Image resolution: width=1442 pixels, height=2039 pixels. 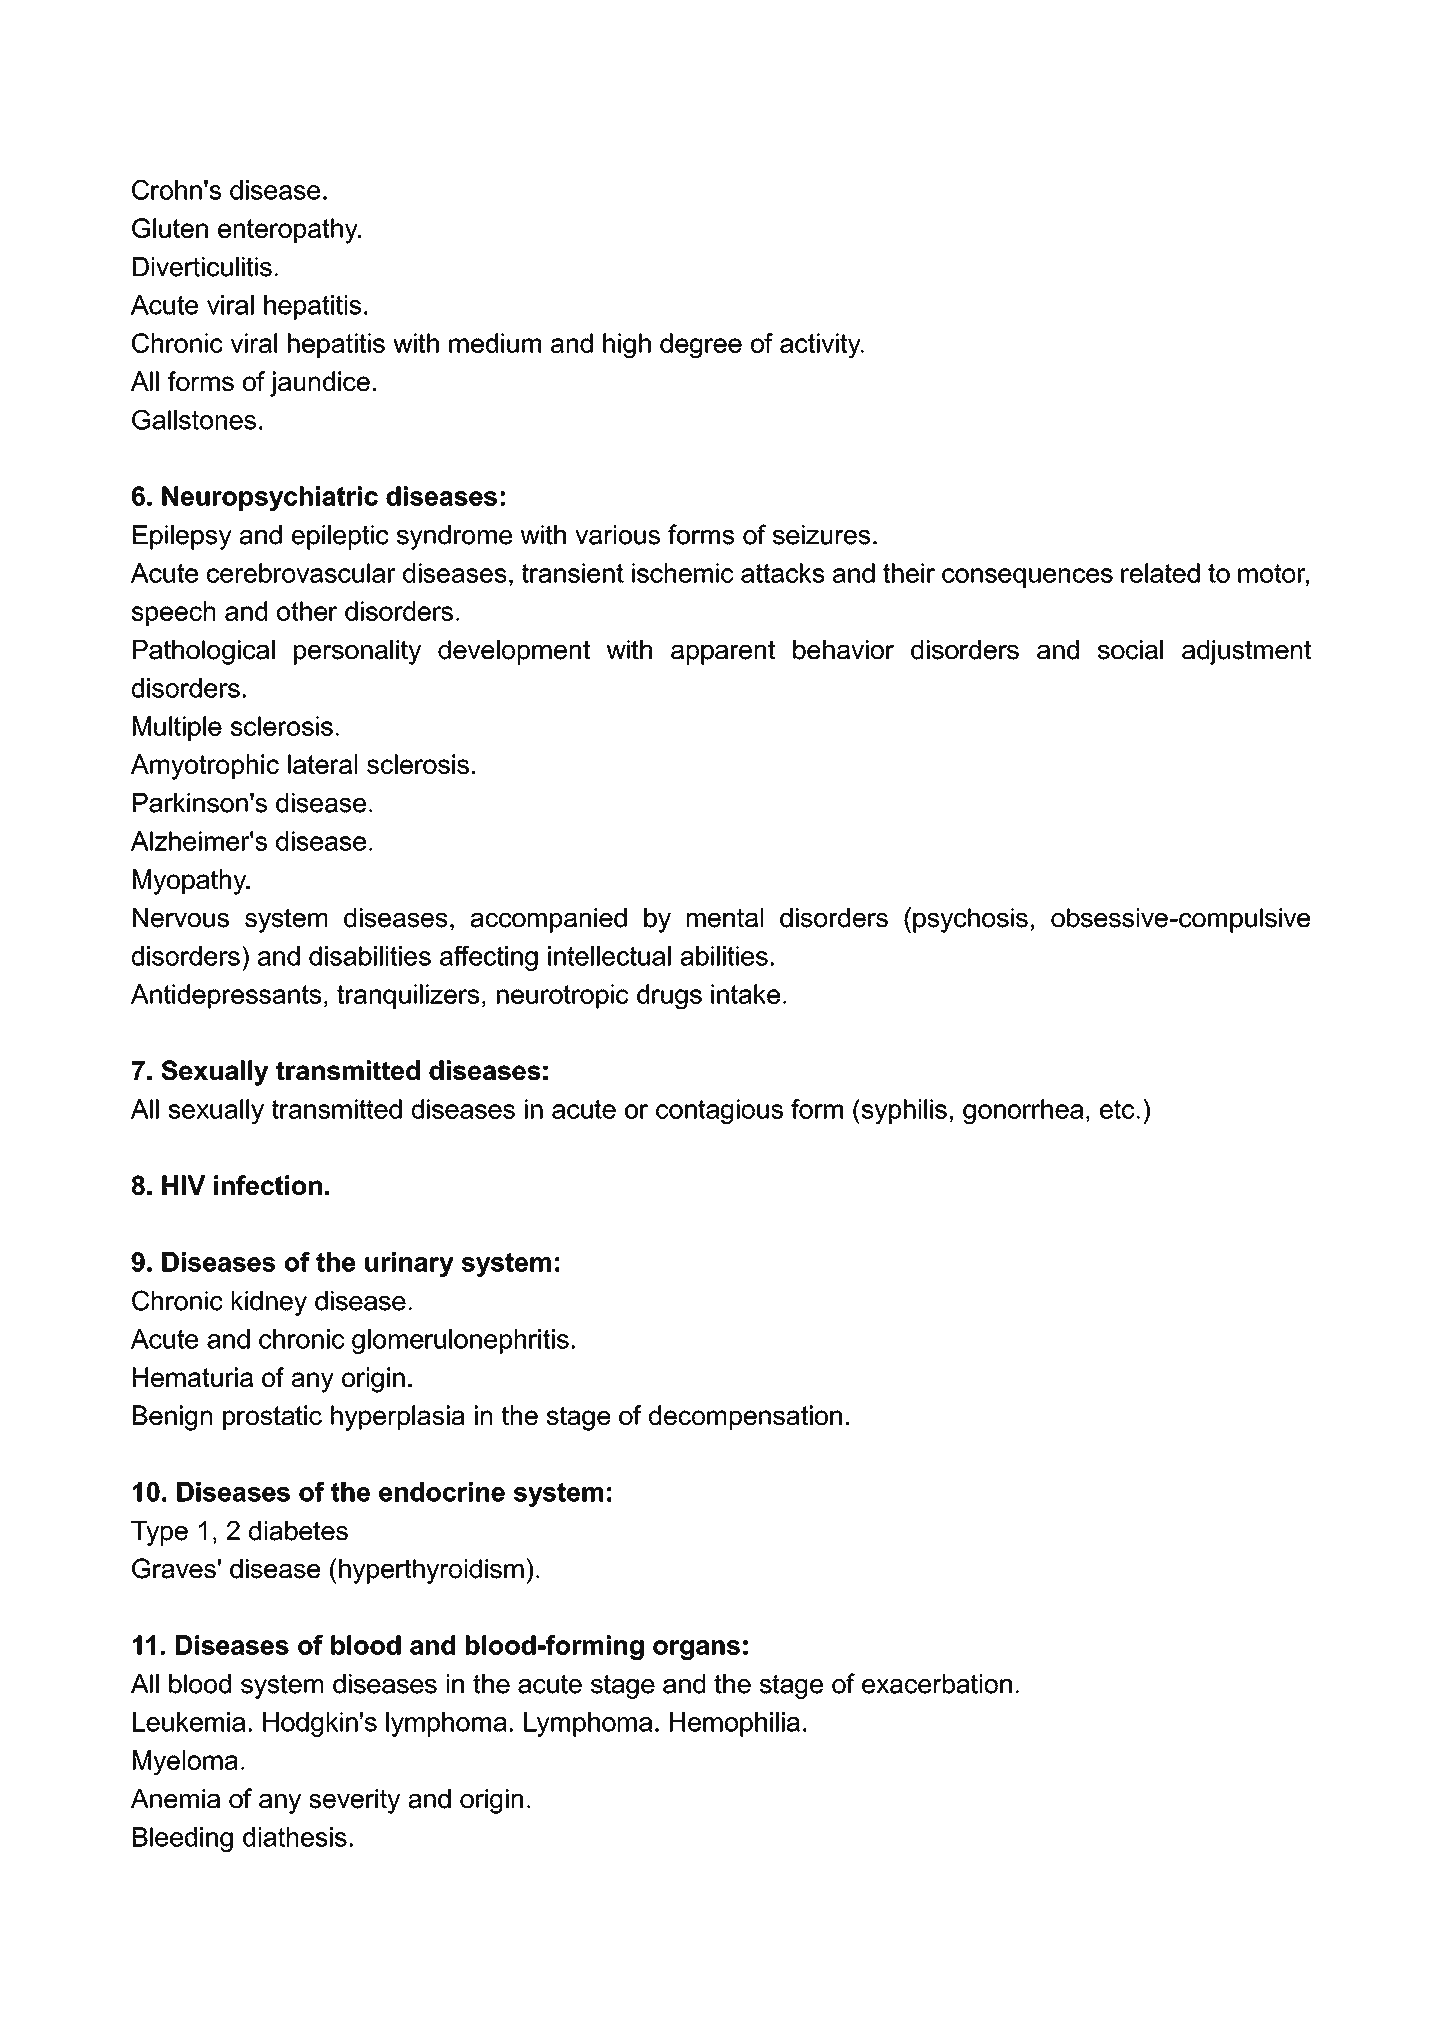 I want to click on degree, so click(x=701, y=346).
